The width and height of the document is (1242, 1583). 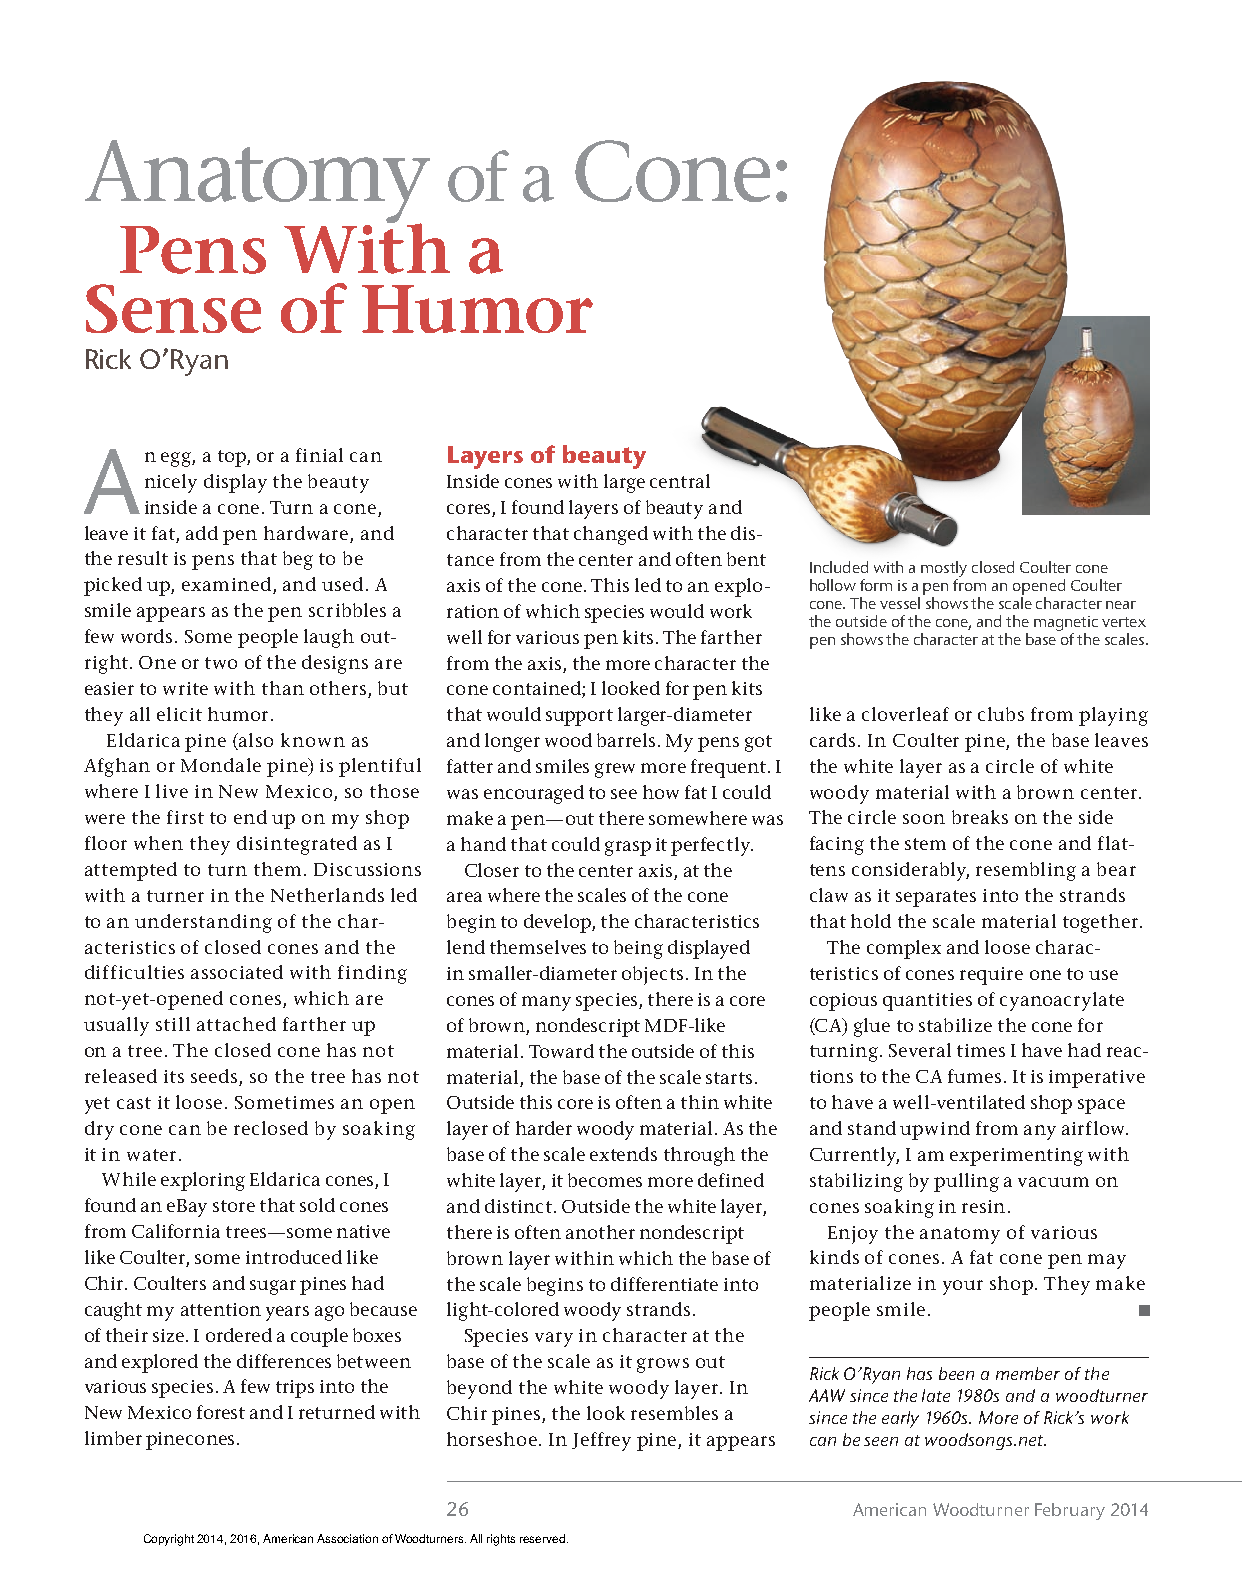 What do you see at coordinates (237, 972) in the document?
I see `associated` at bounding box center [237, 972].
